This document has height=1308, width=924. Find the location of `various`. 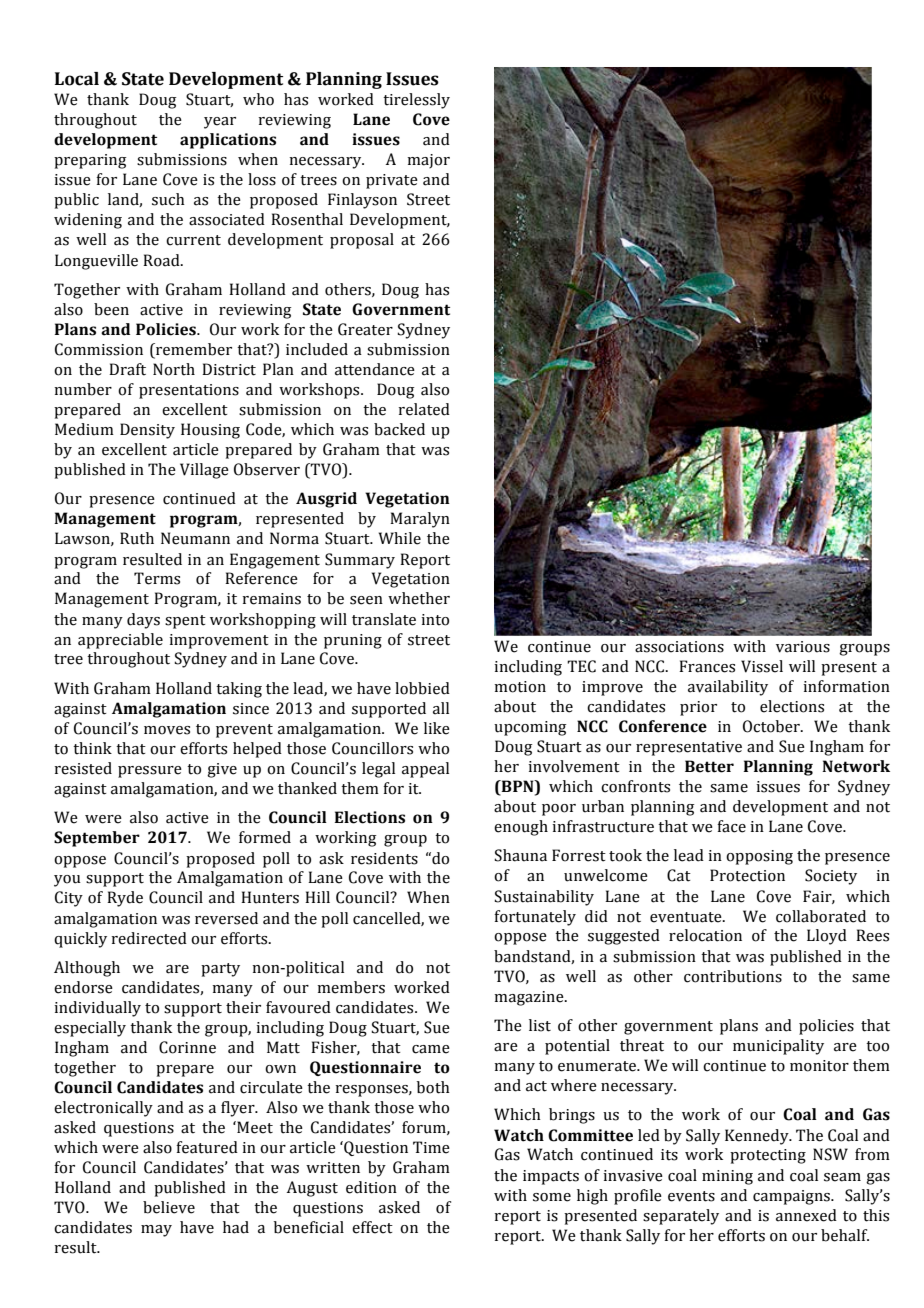

various is located at coordinates (803, 647).
